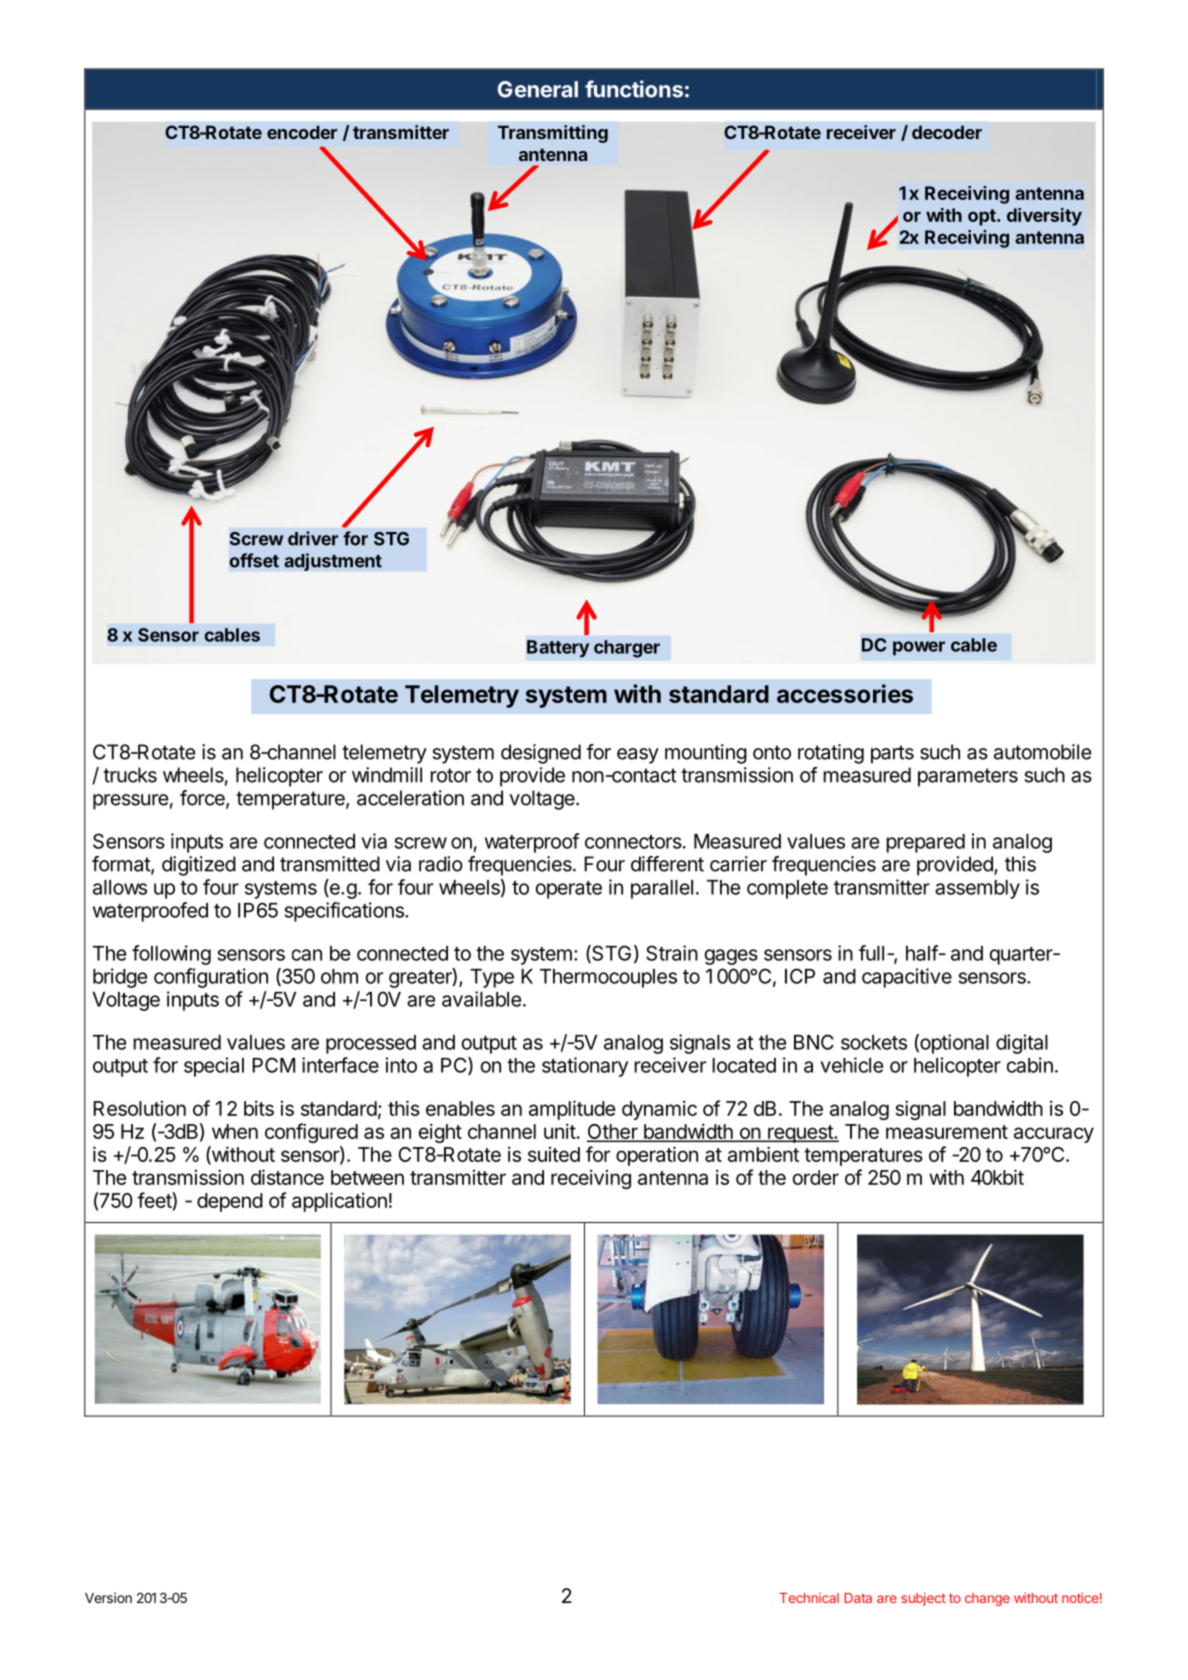  What do you see at coordinates (558, 649) in the document?
I see `Battery` at bounding box center [558, 649].
